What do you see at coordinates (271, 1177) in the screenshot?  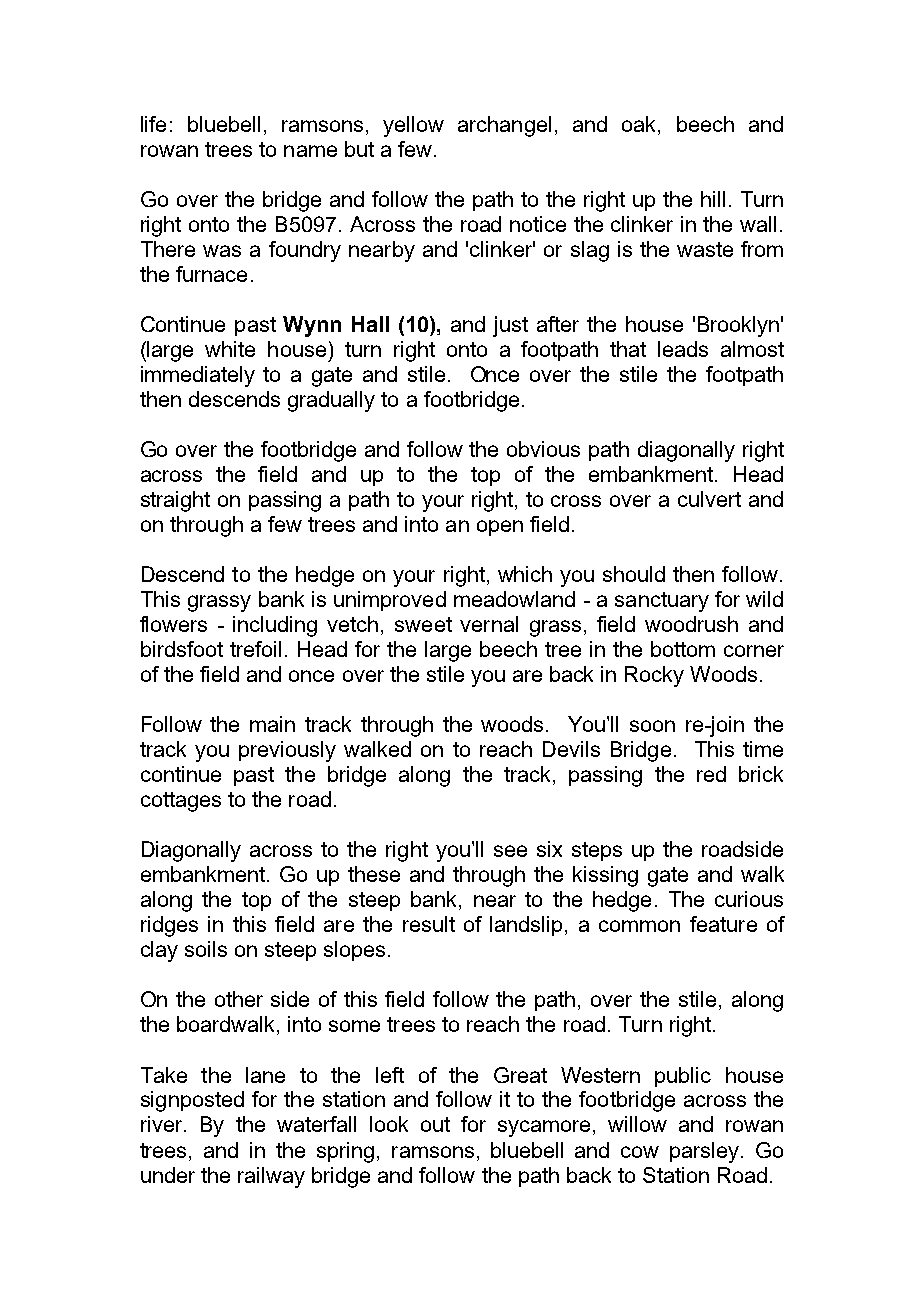 I see `railway` at bounding box center [271, 1177].
